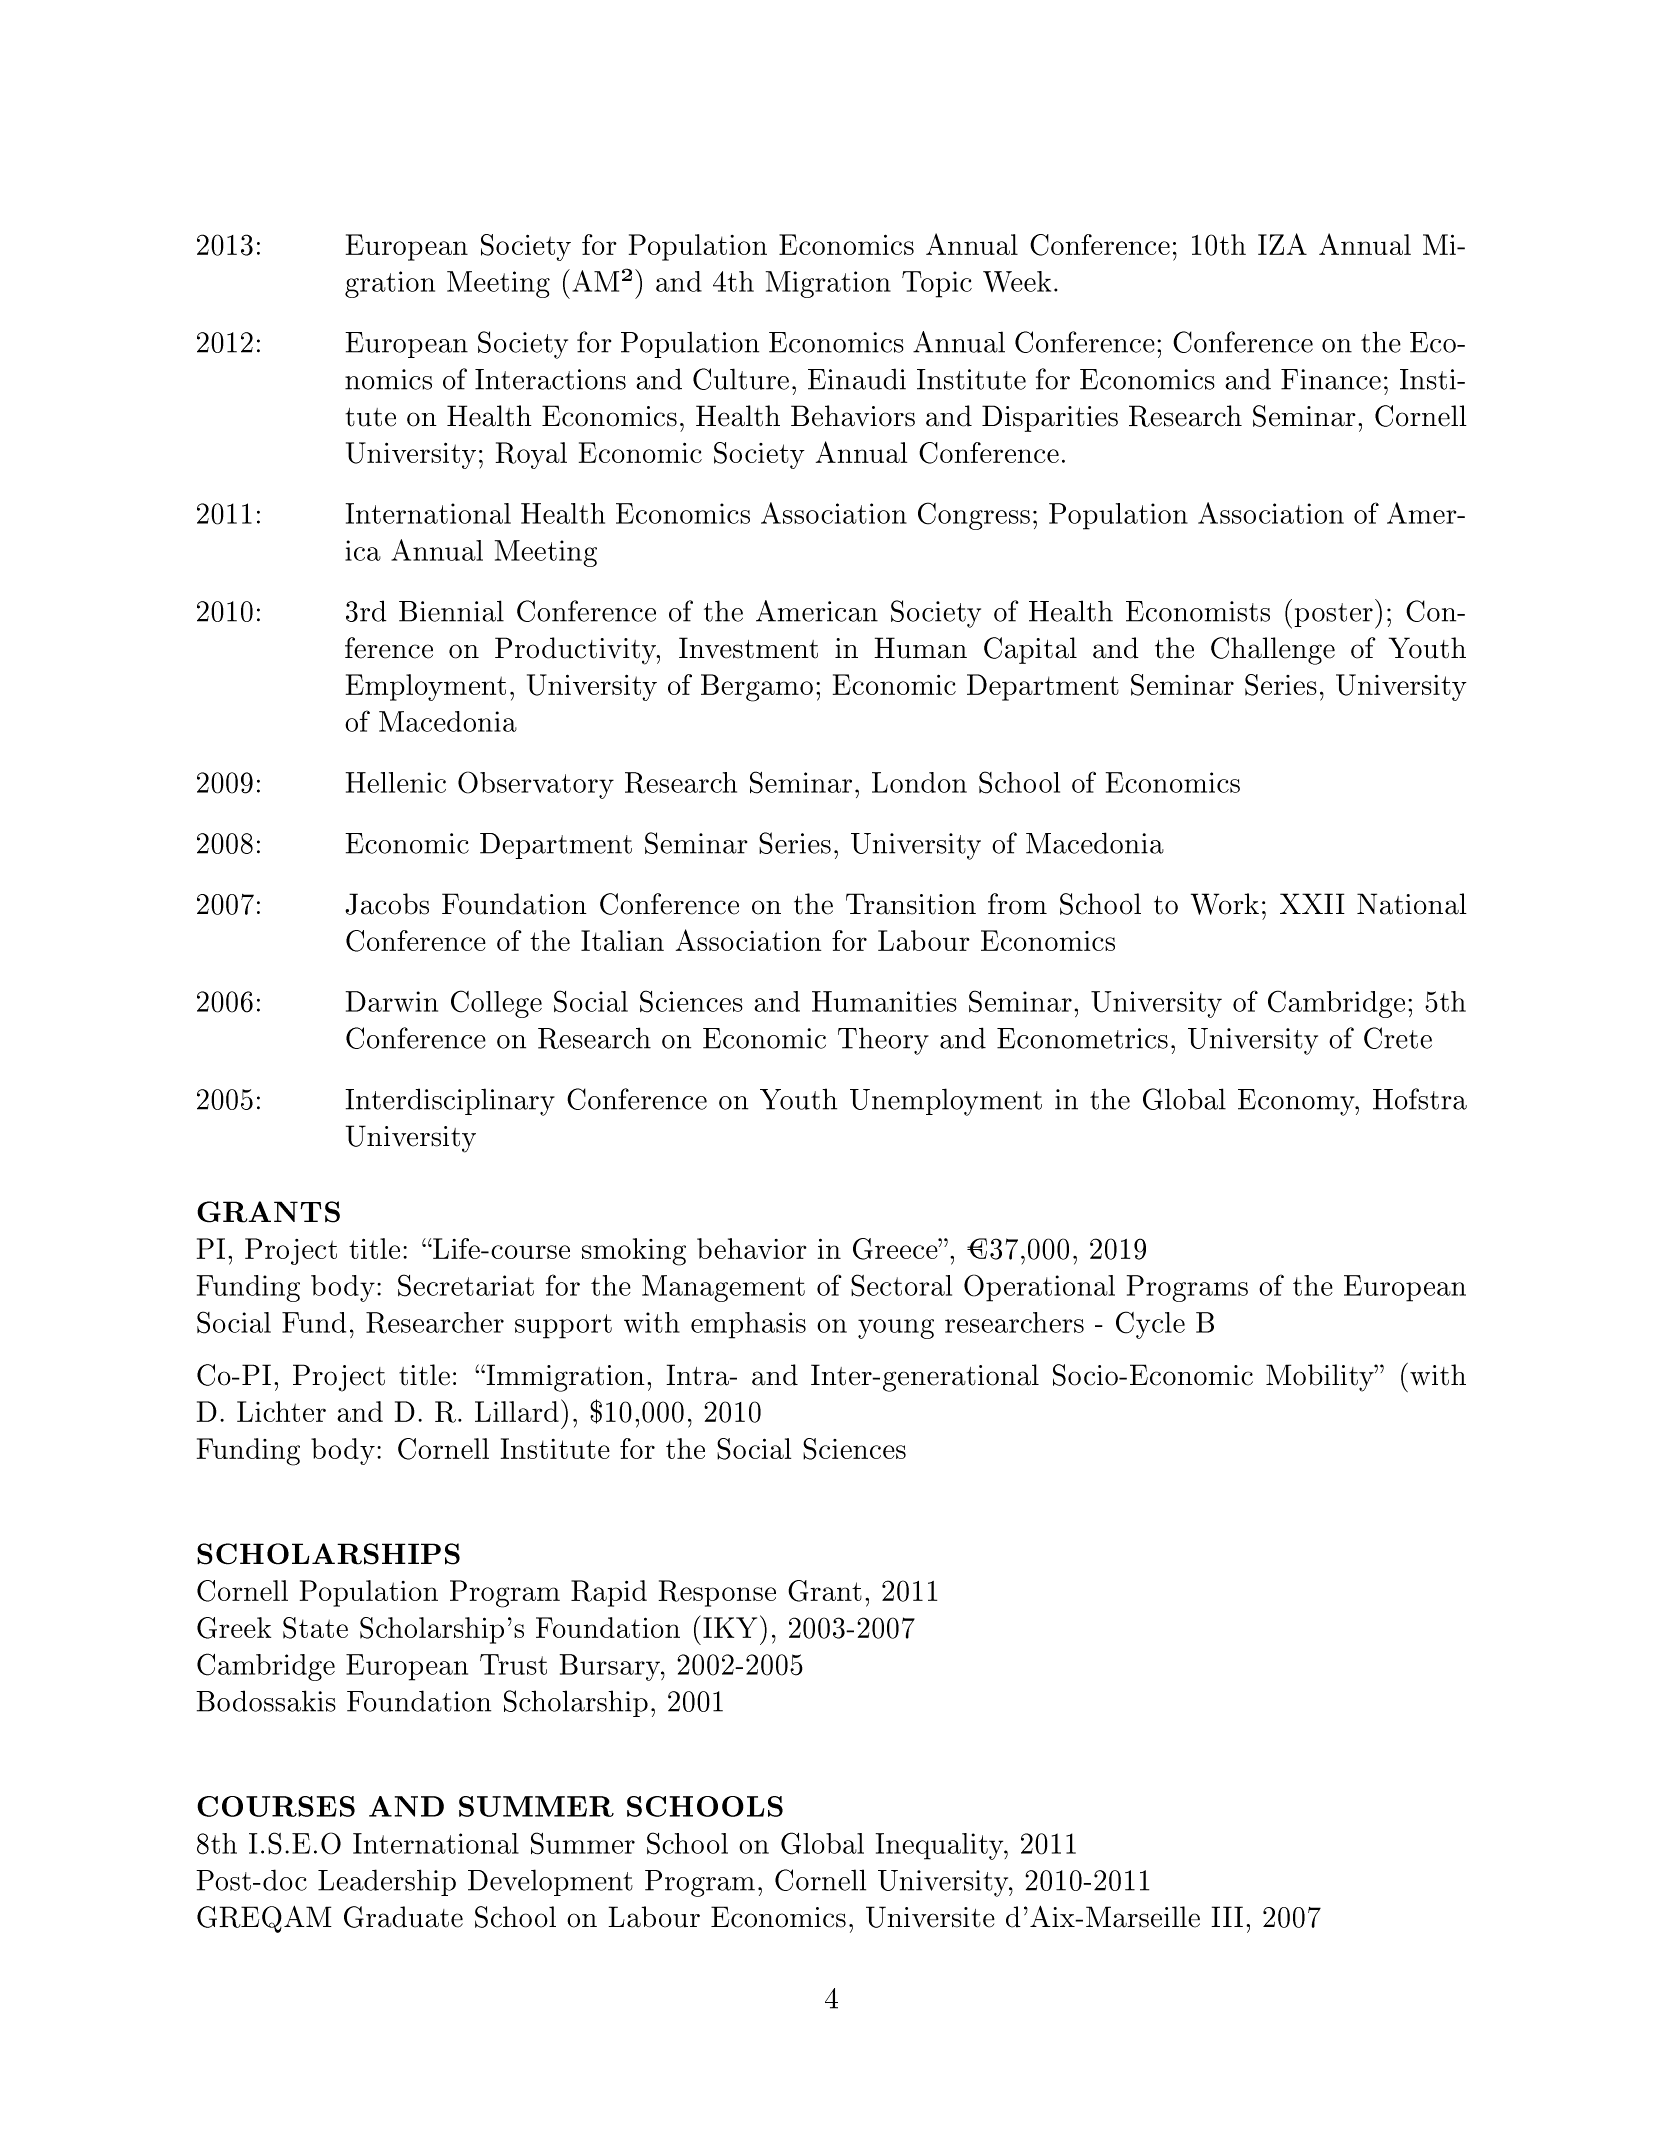  What do you see at coordinates (387, 1882) in the document?
I see `Leadership` at bounding box center [387, 1882].
